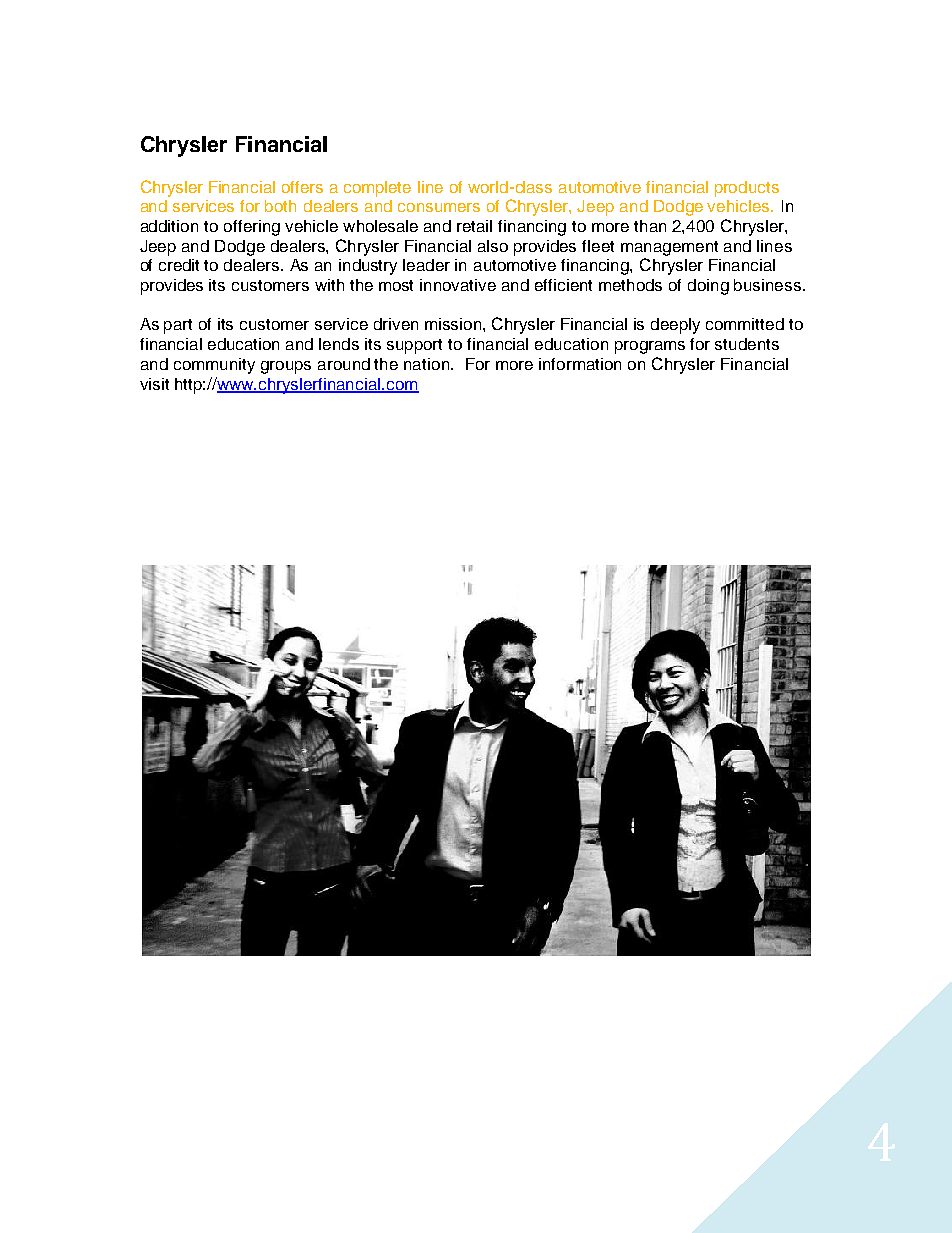  I want to click on offers, so click(302, 187).
